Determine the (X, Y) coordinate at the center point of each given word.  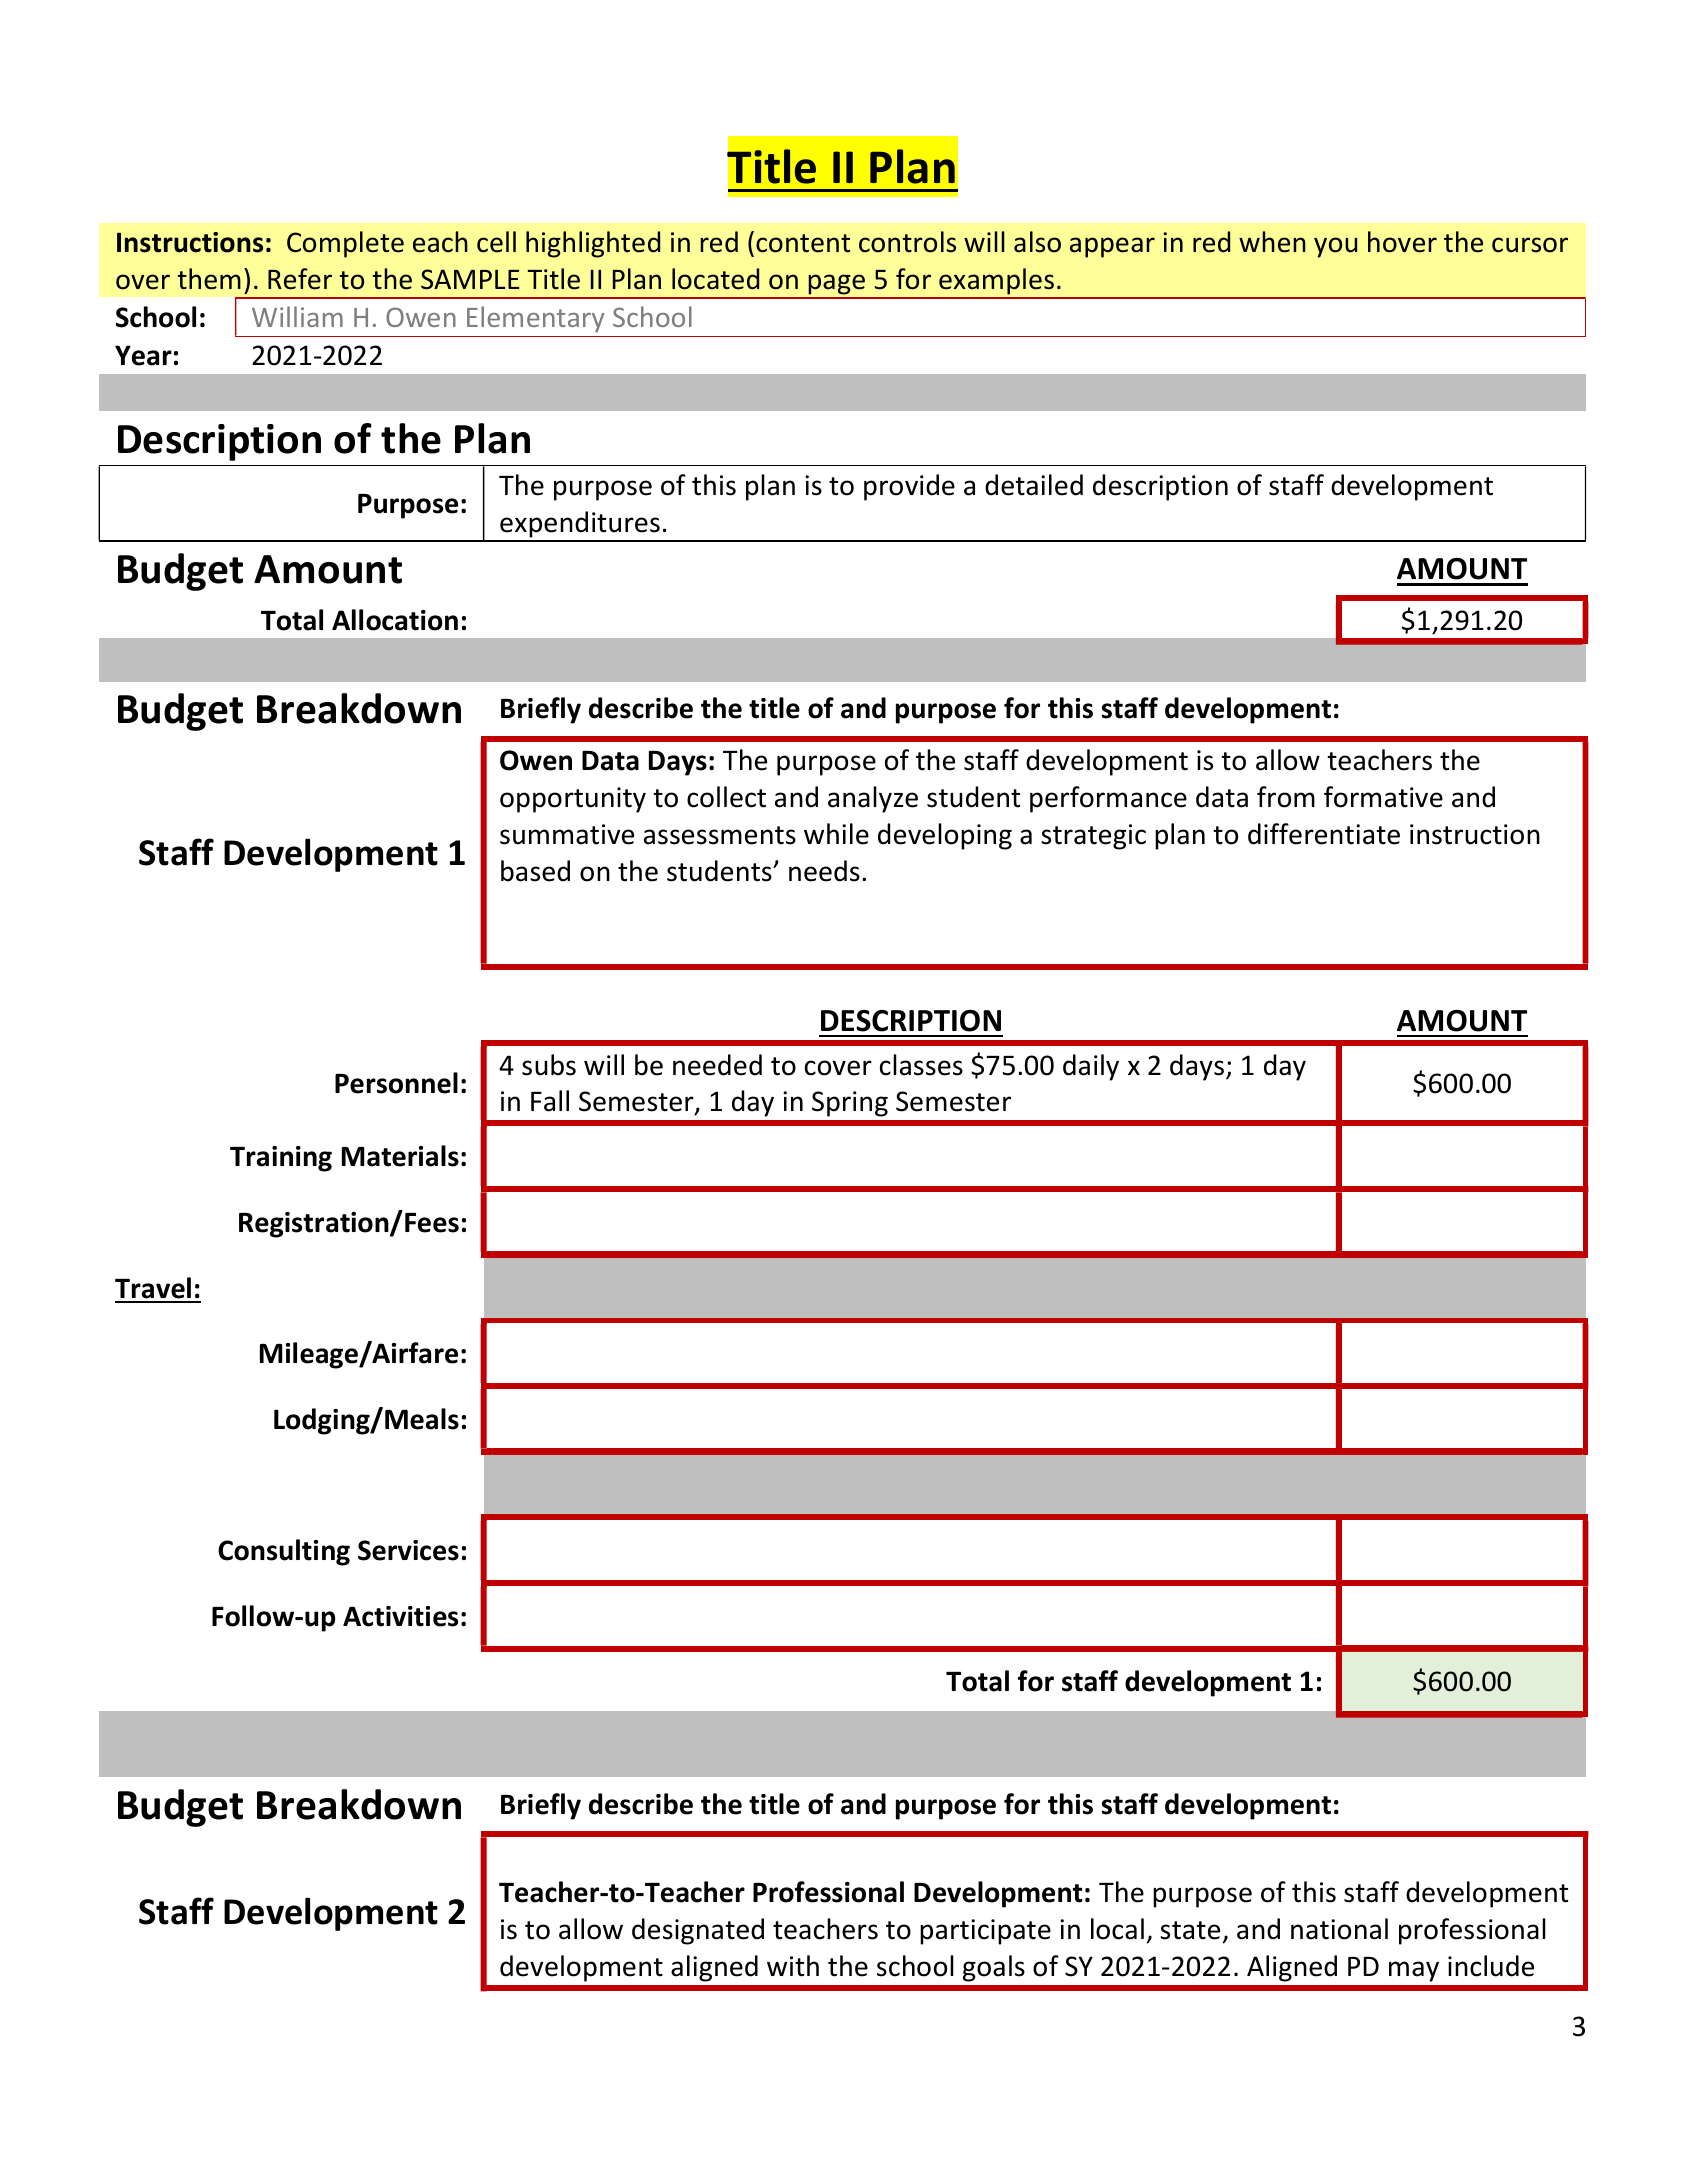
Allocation (395, 620)
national (1339, 1929)
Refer (300, 279)
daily (1091, 1067)
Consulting (284, 1552)
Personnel (396, 1083)
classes (921, 1065)
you (1335, 247)
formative (1383, 797)
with (793, 1966)
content (803, 243)
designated (698, 1931)
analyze (873, 799)
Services (408, 1550)
